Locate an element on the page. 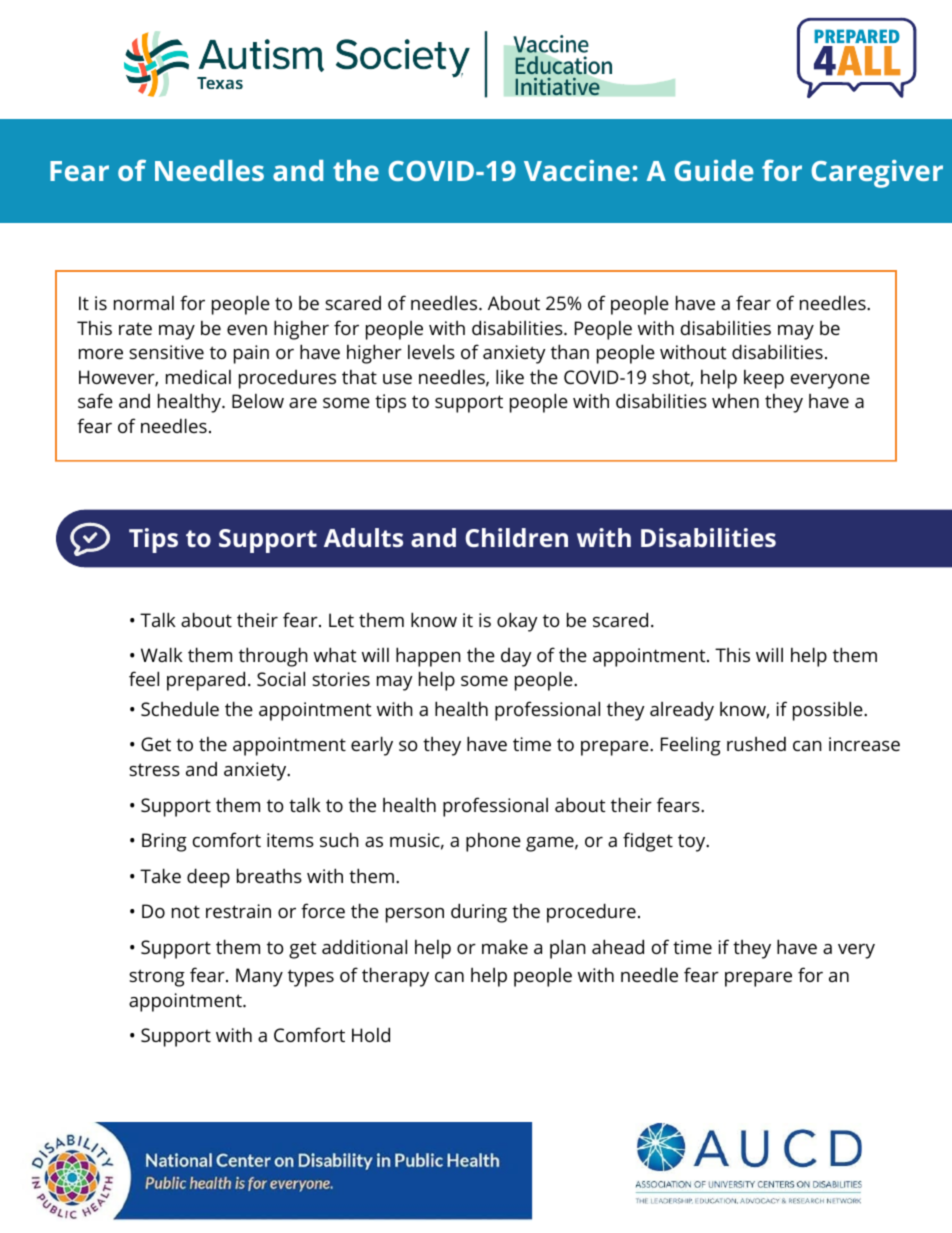  normal is located at coordinates (144, 303).
